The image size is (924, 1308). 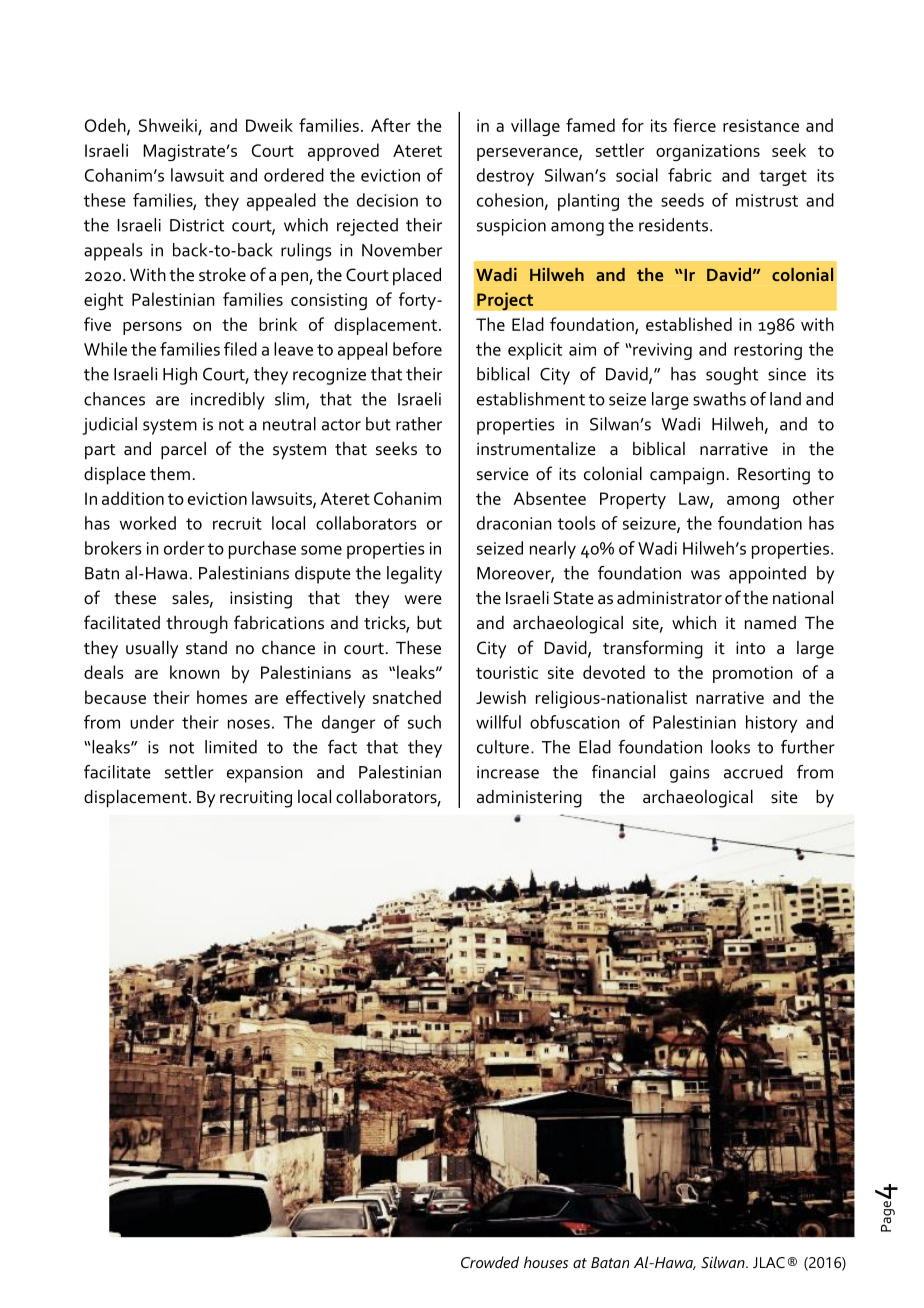 What do you see at coordinates (546, 1262) in the page?
I see `houses` at bounding box center [546, 1262].
